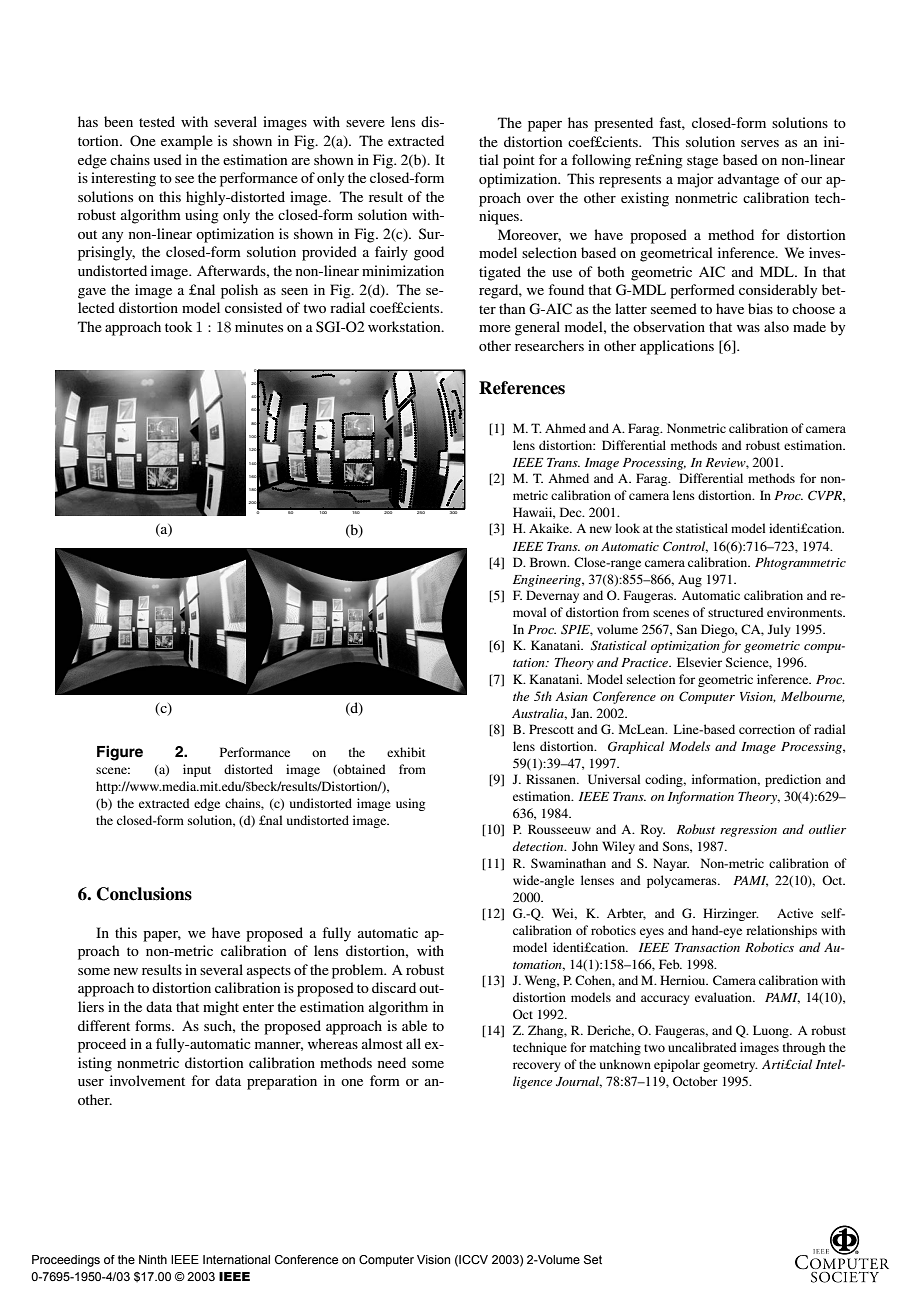 The image size is (924, 1308). What do you see at coordinates (593, 1260) in the screenshot?
I see `Set` at bounding box center [593, 1260].
